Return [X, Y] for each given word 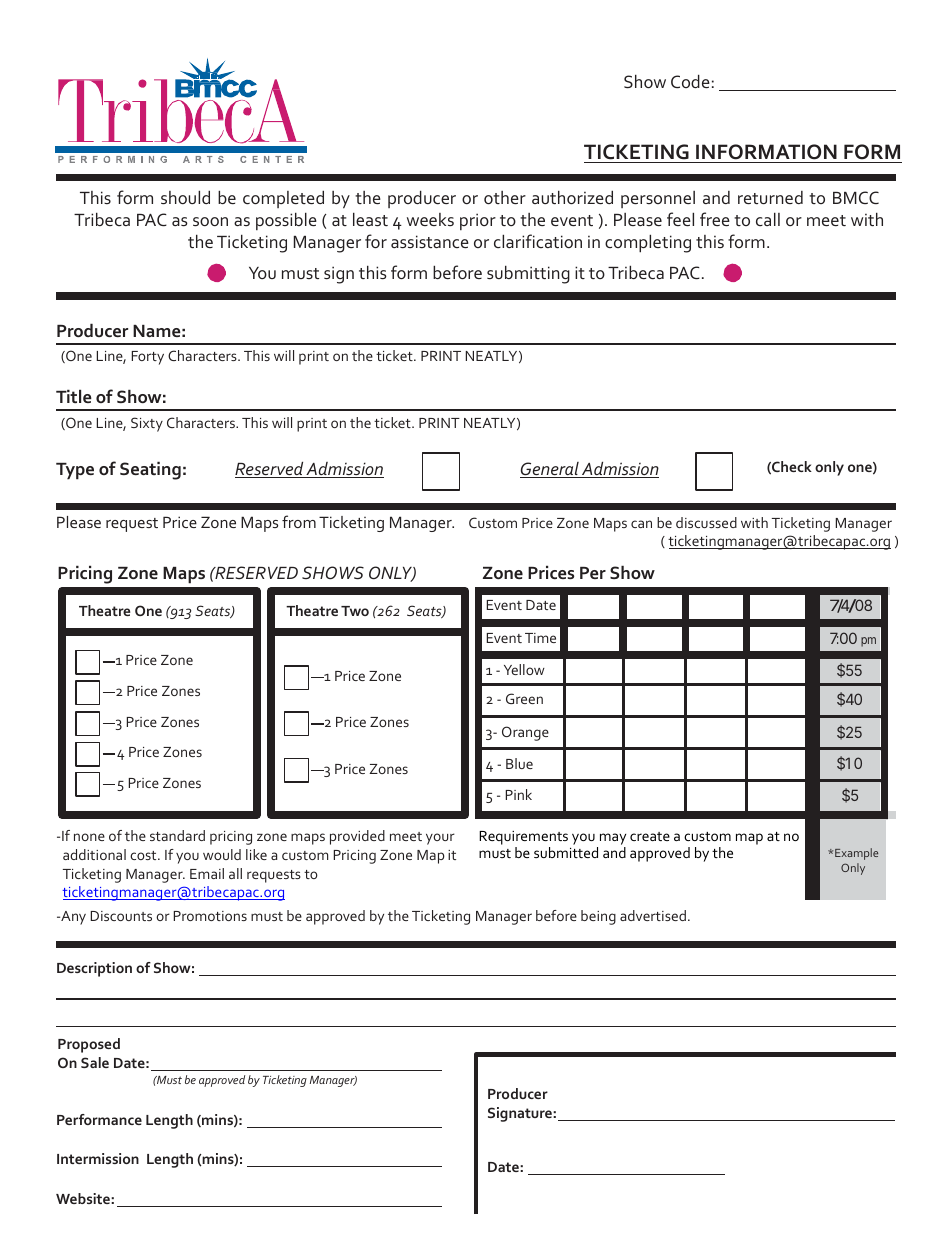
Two [355, 611]
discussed [706, 522]
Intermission [98, 1158]
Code [690, 81]
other [505, 197]
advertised [653, 915]
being [598, 917]
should [185, 197]
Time [540, 638]
